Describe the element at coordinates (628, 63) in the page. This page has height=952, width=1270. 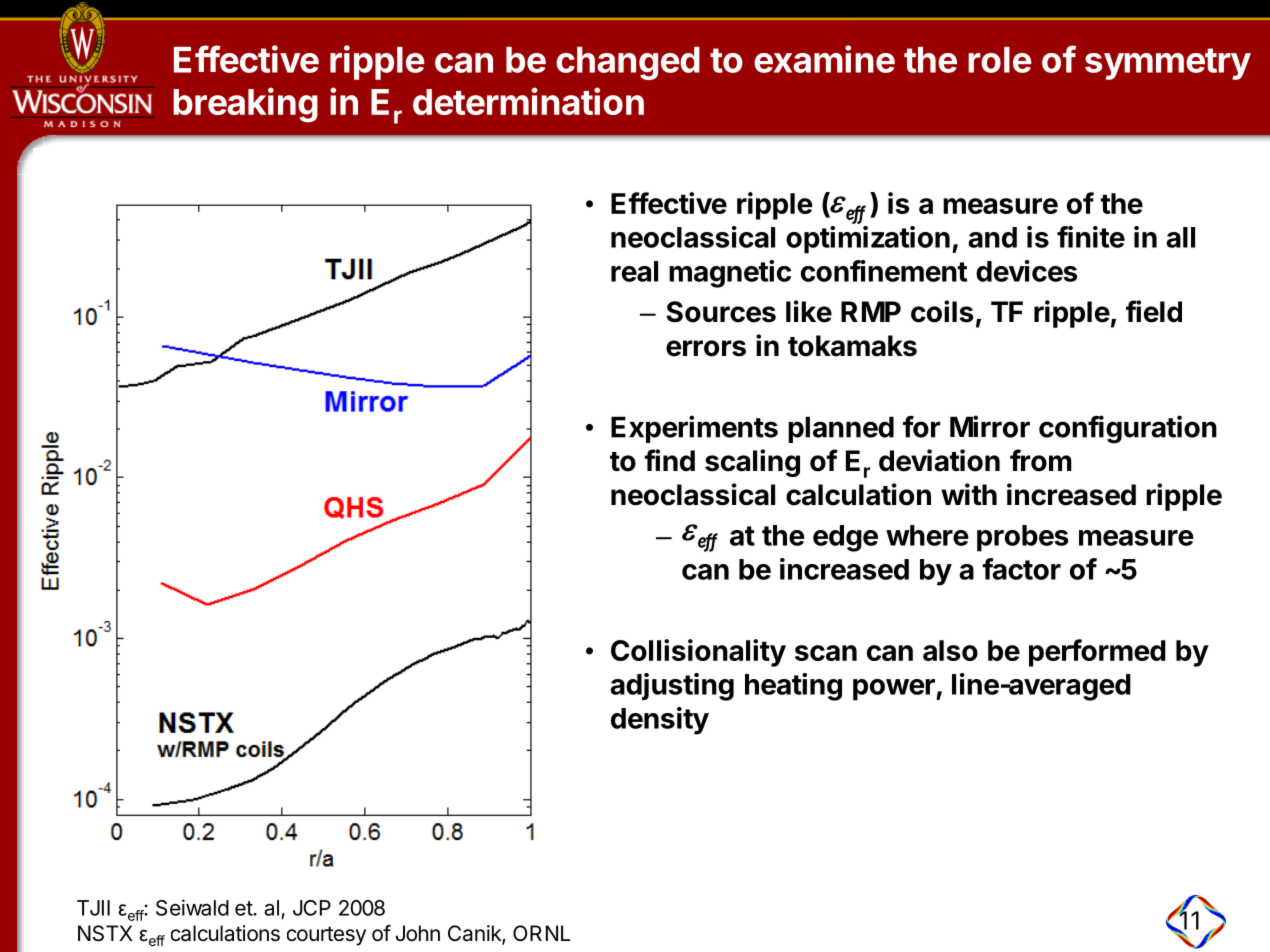
I see `changed` at that location.
